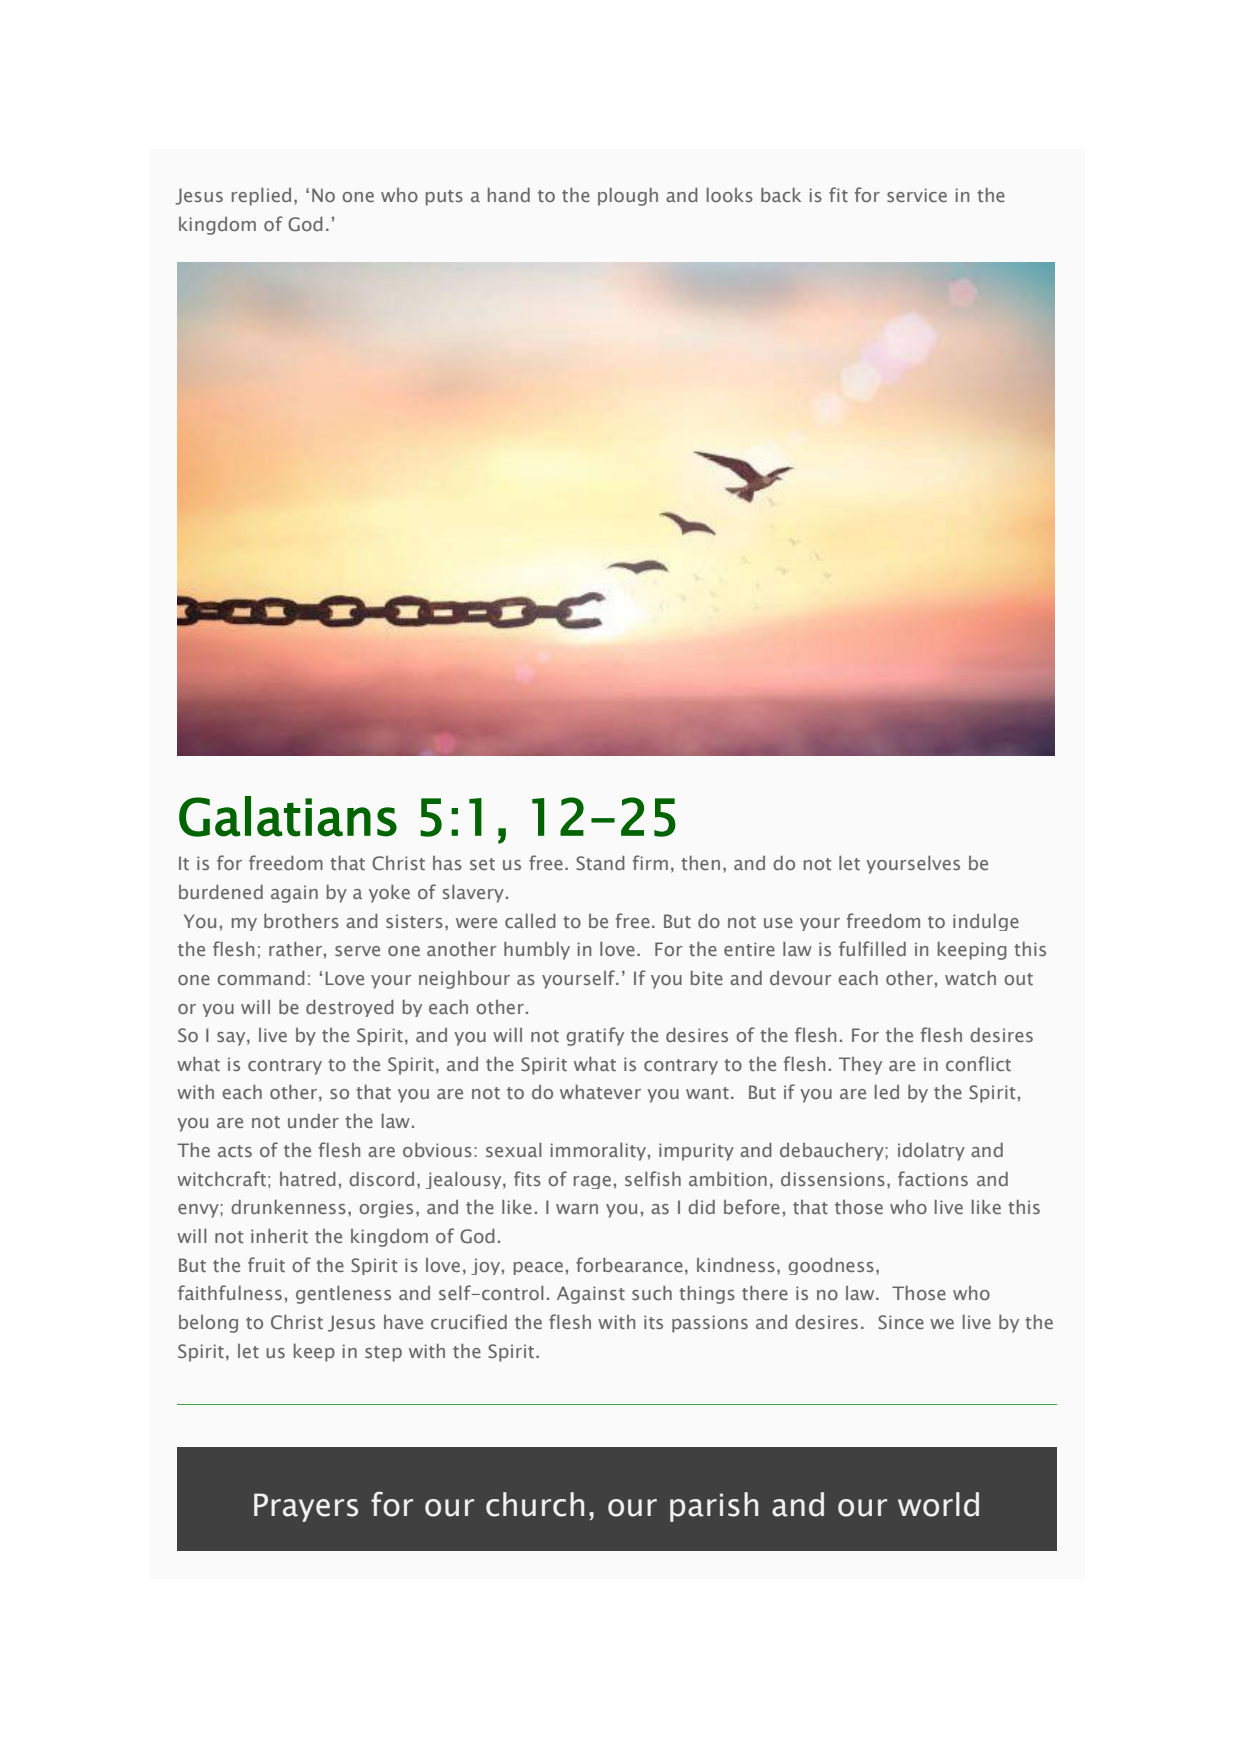 The height and width of the document is (1745, 1234). What do you see at coordinates (600, 863) in the document?
I see `Stand` at bounding box center [600, 863].
